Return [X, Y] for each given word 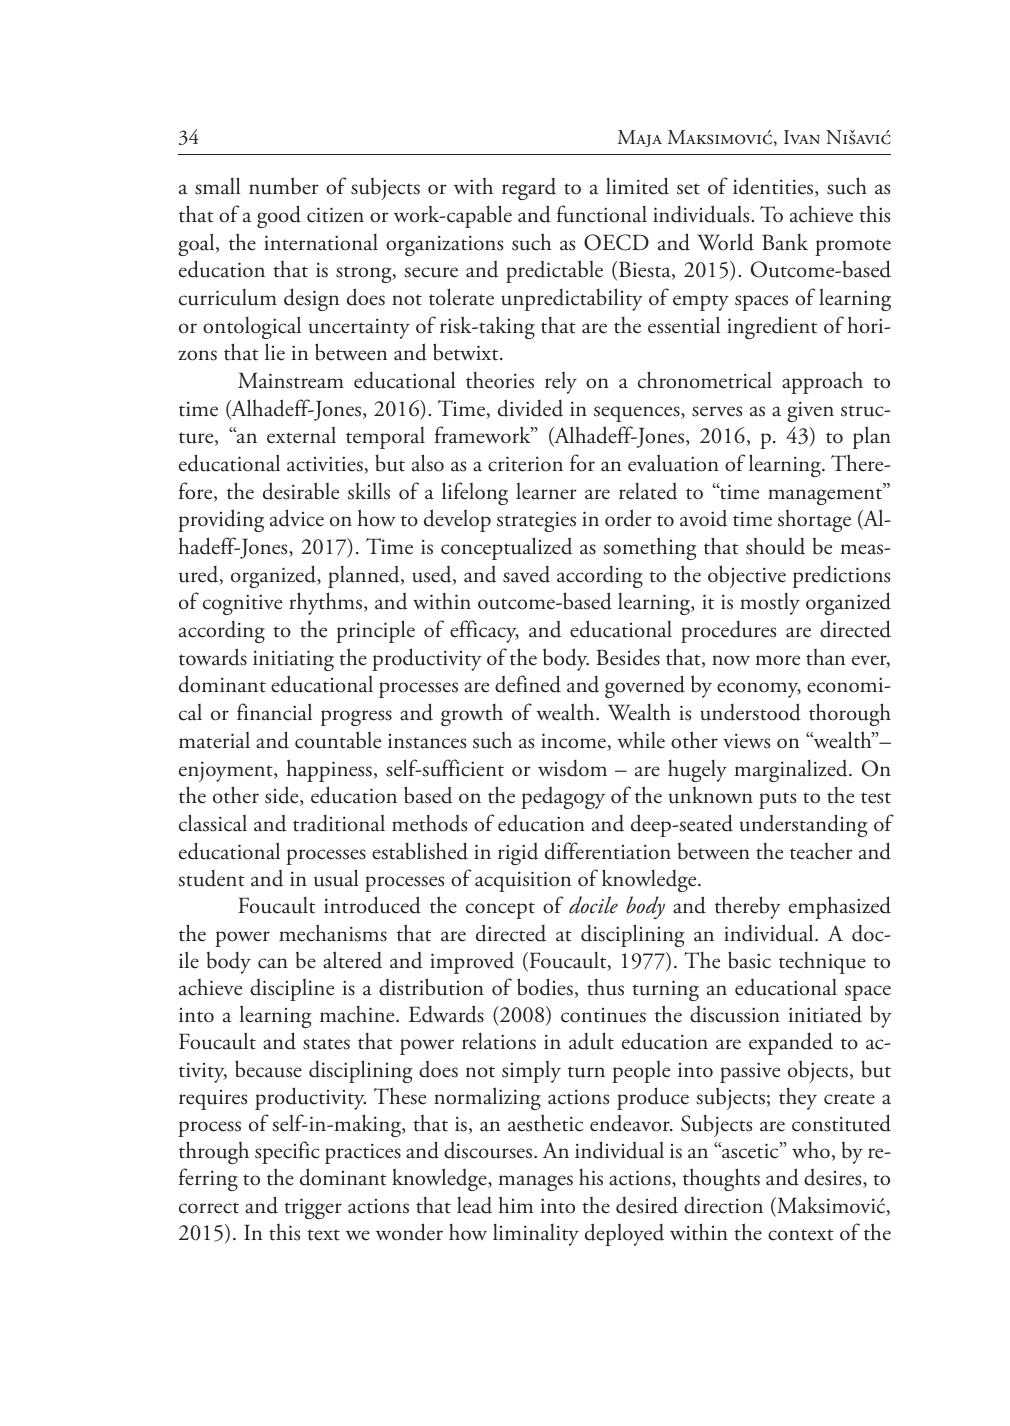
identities [774, 187]
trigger [313, 1208]
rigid [518, 853]
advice [297, 518]
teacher [821, 851]
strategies [536, 521]
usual [336, 878]
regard [529, 189]
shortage [814, 520]
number [284, 186]
